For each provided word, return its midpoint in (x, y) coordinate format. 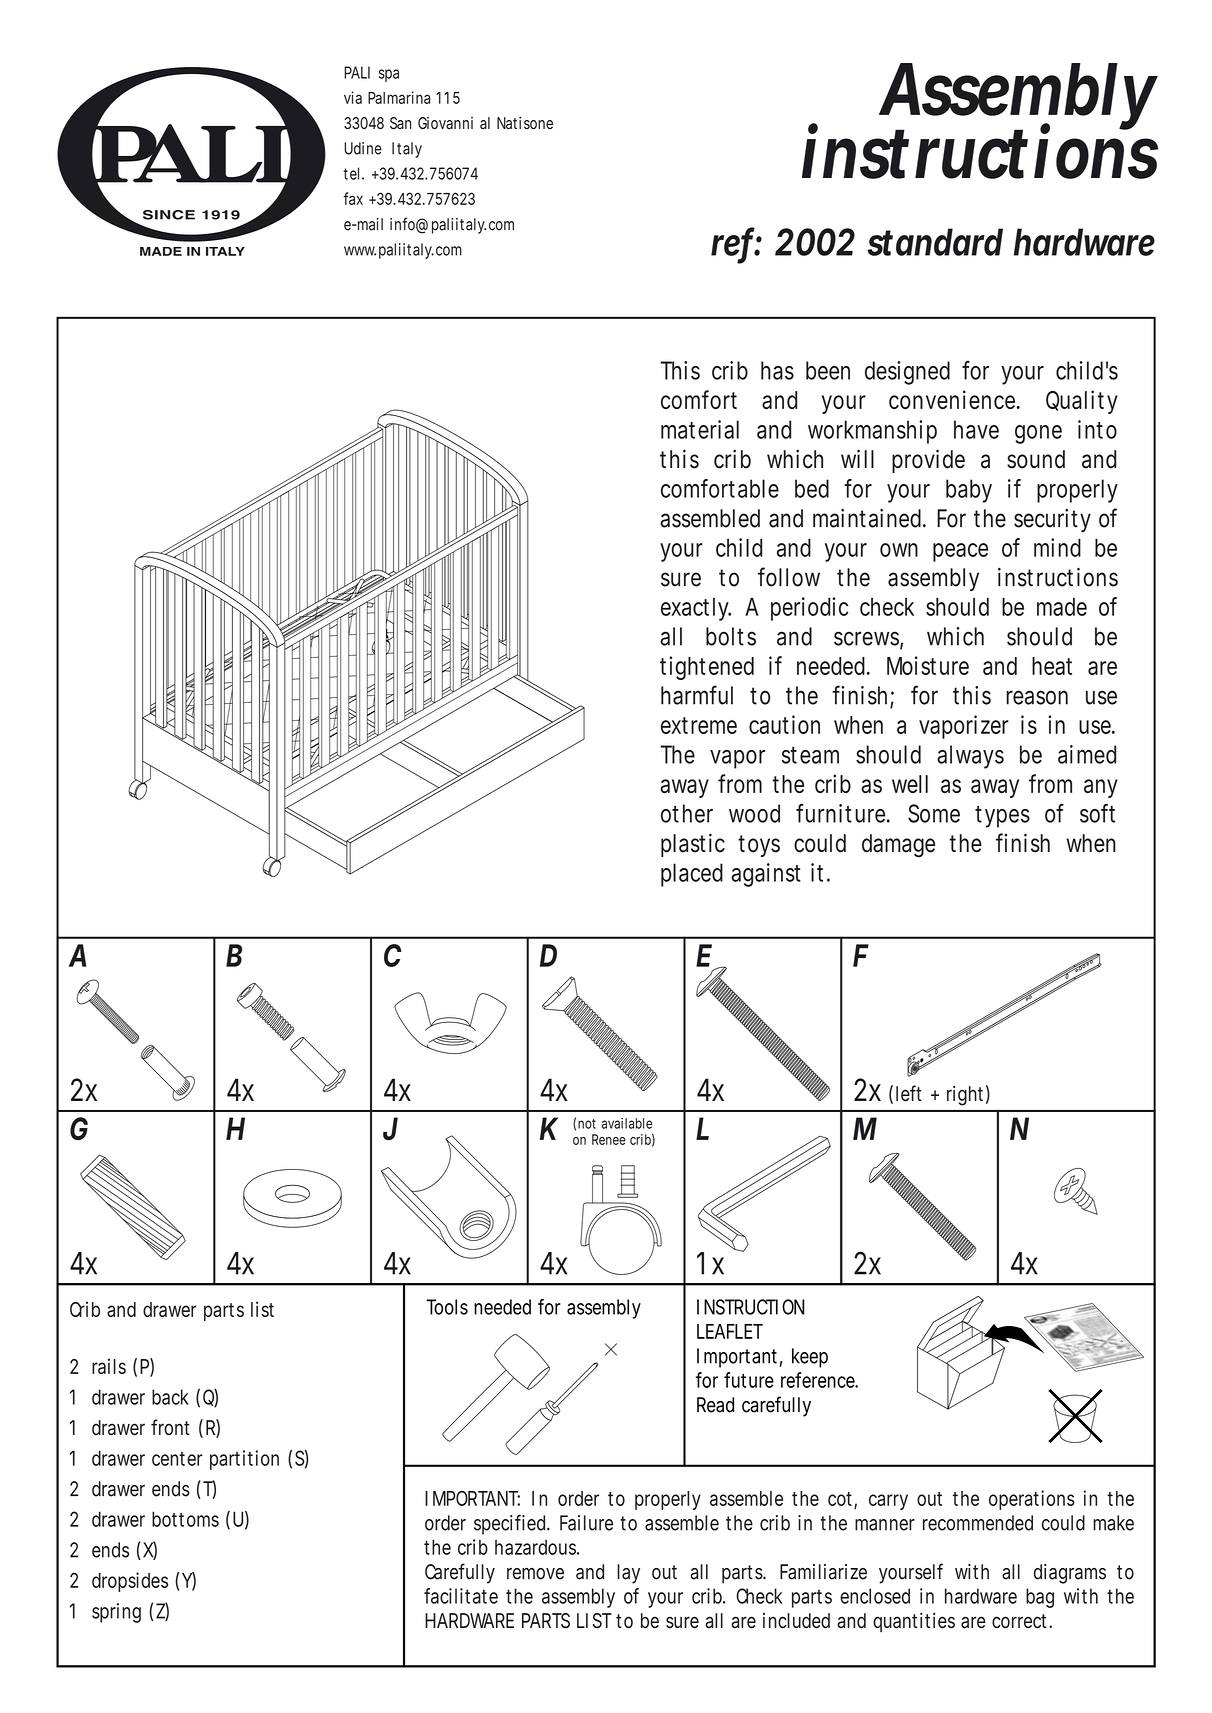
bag (1040, 1598)
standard (935, 242)
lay (628, 1574)
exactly (696, 609)
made (1062, 607)
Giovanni (445, 123)
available (626, 1123)
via (353, 97)
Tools (447, 1307)
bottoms (185, 1519)
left (909, 1093)
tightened (707, 668)
